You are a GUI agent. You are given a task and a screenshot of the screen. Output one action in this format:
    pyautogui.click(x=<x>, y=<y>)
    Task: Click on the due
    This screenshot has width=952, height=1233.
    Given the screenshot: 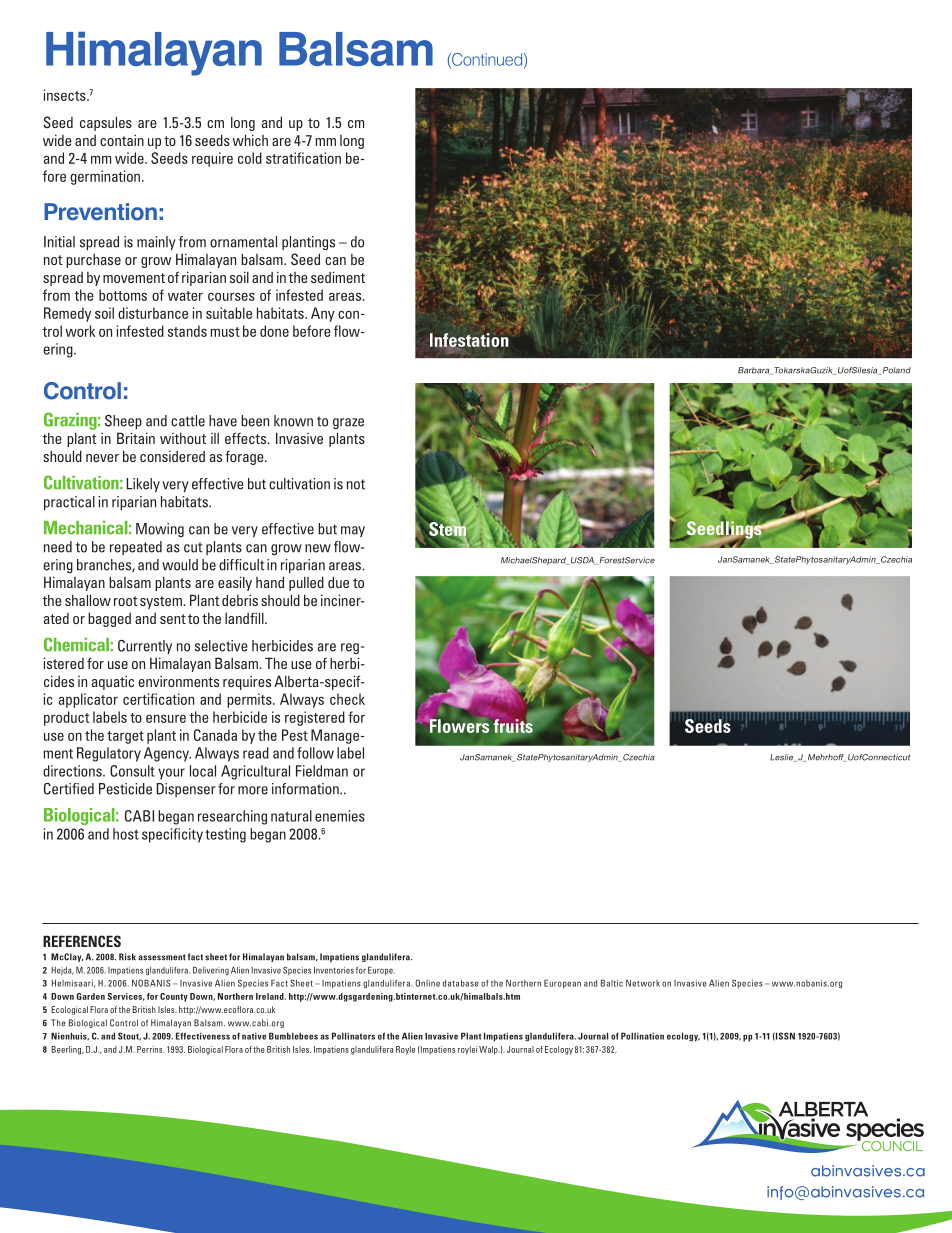 What is the action you would take?
    pyautogui.click(x=338, y=582)
